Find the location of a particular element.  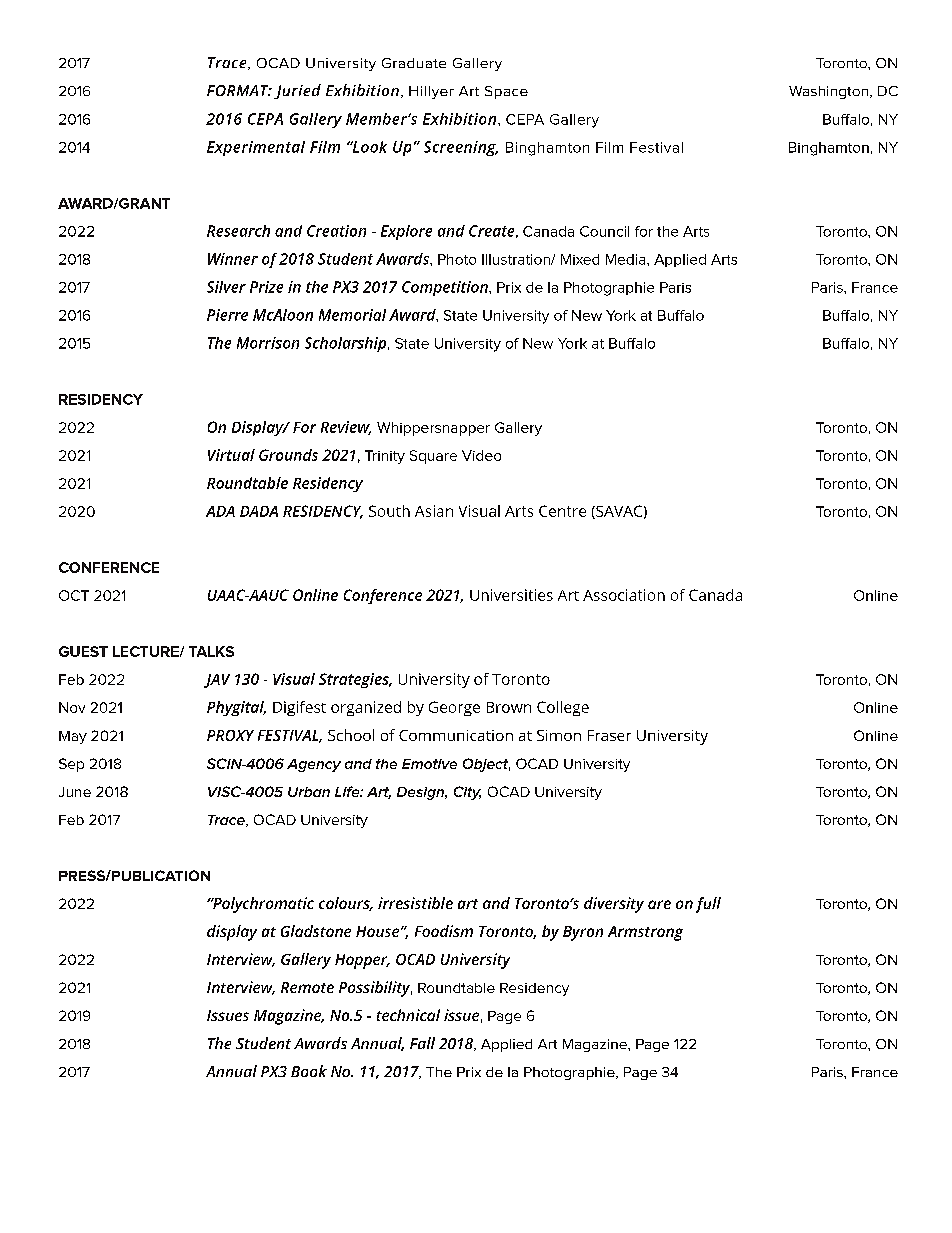

Space is located at coordinates (506, 92).
